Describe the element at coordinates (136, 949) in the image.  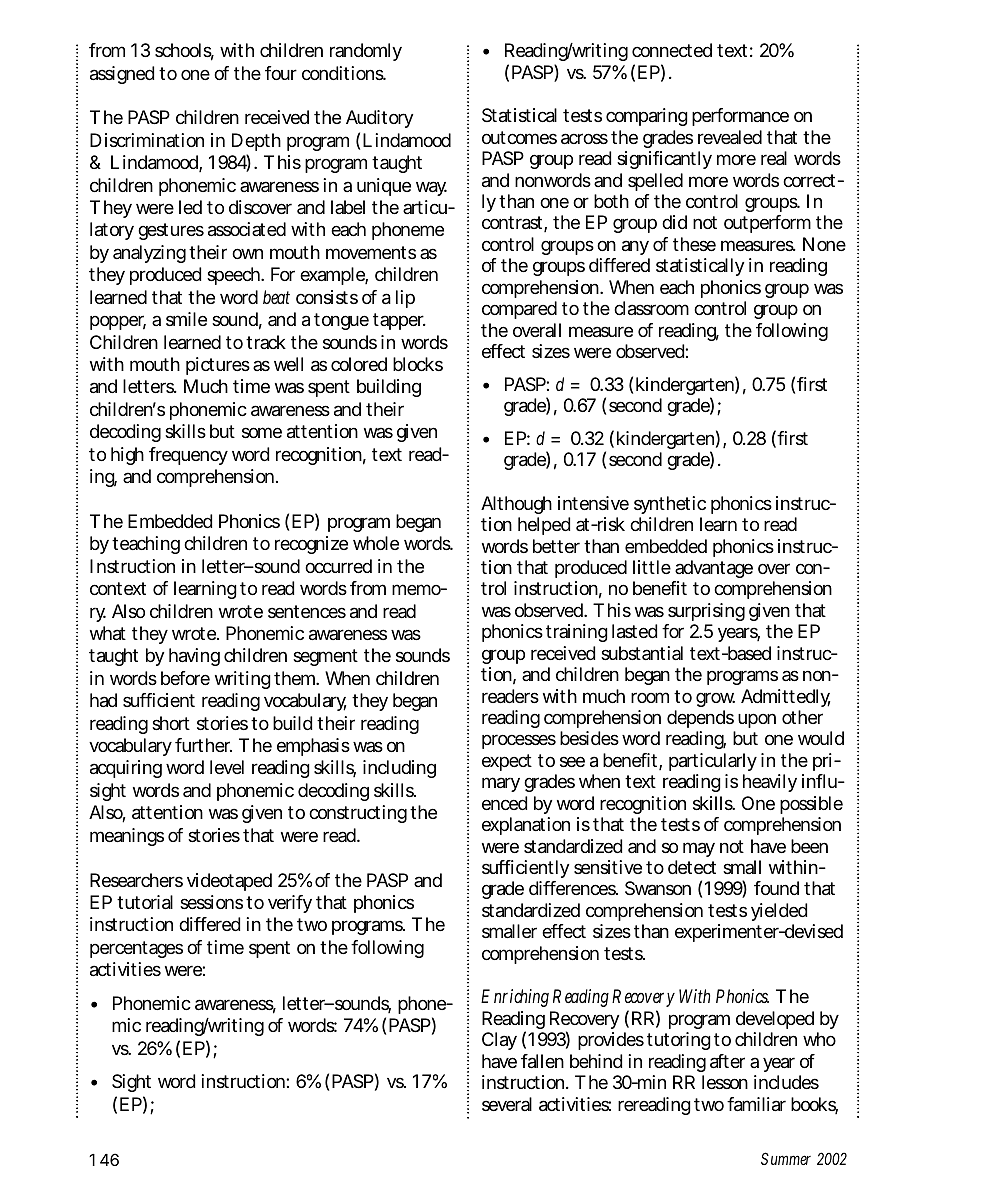
I see `percentages` at that location.
